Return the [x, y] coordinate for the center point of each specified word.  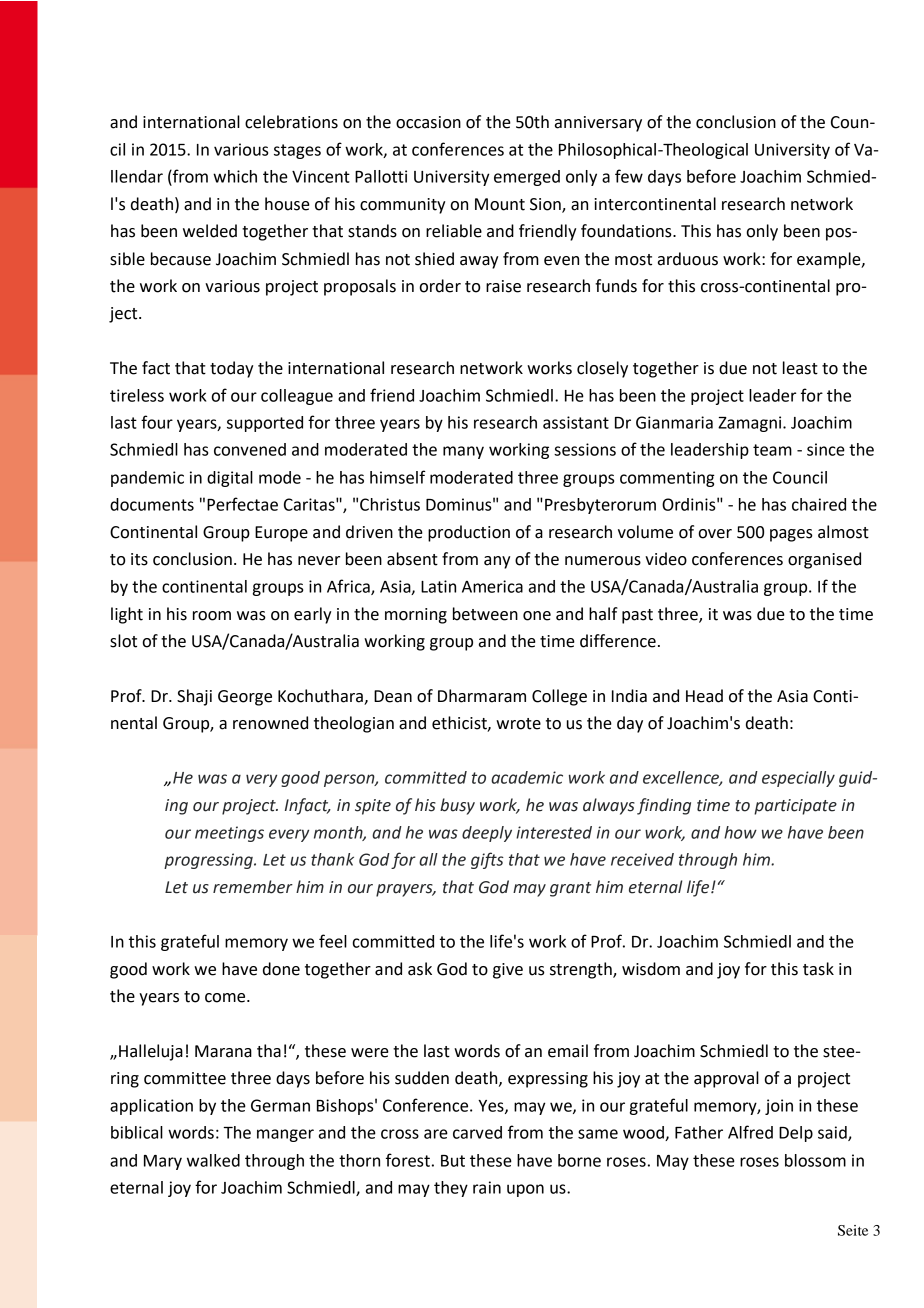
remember [253, 887]
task [818, 969]
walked [213, 1160]
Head [704, 696]
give [508, 971]
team [772, 450]
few [629, 176]
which [235, 176]
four [157, 422]
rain [487, 1187]
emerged [527, 178]
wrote [518, 724]
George [245, 698]
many [463, 452]
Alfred [750, 1132]
